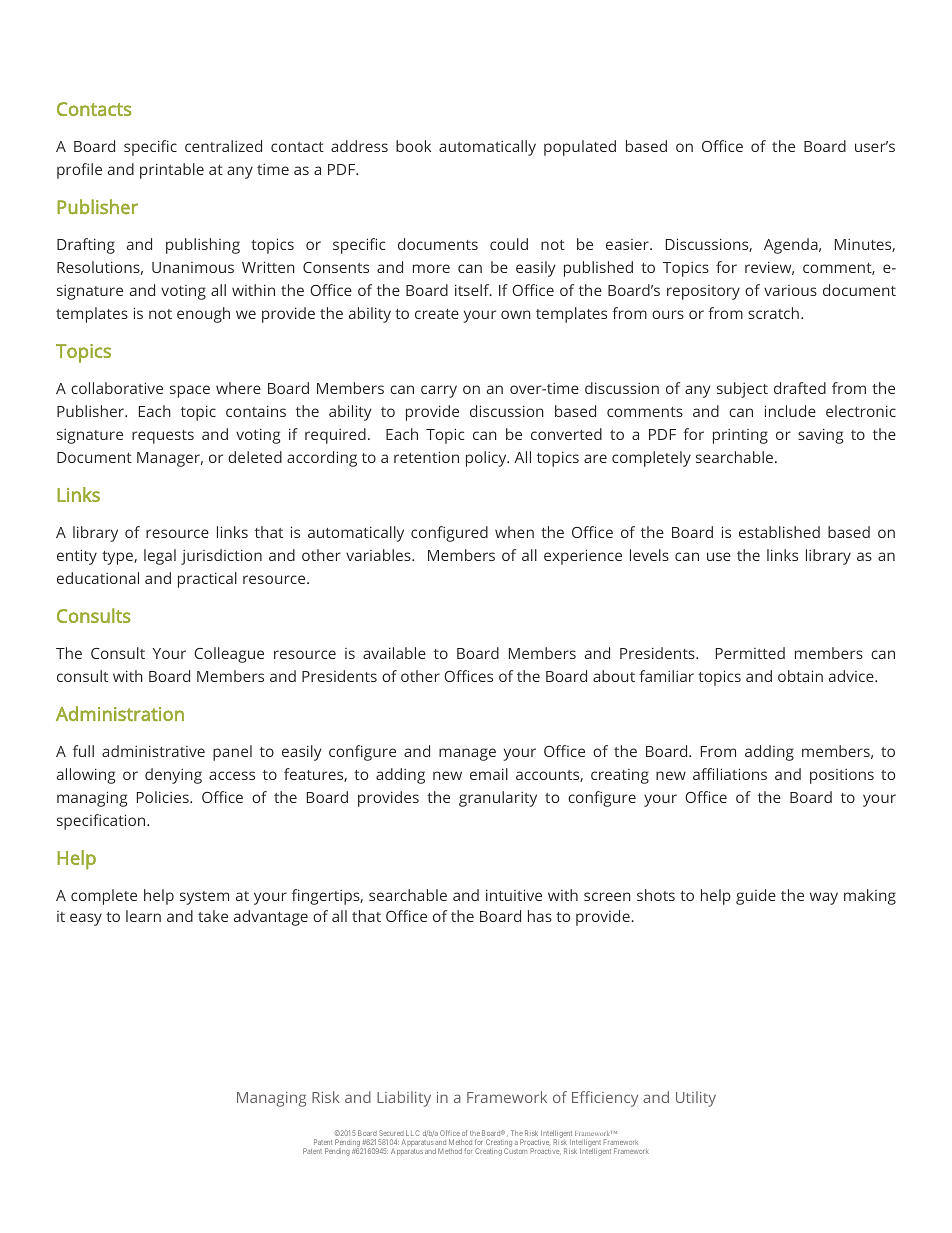  What do you see at coordinates (696, 1099) in the page?
I see `Utility` at bounding box center [696, 1099].
